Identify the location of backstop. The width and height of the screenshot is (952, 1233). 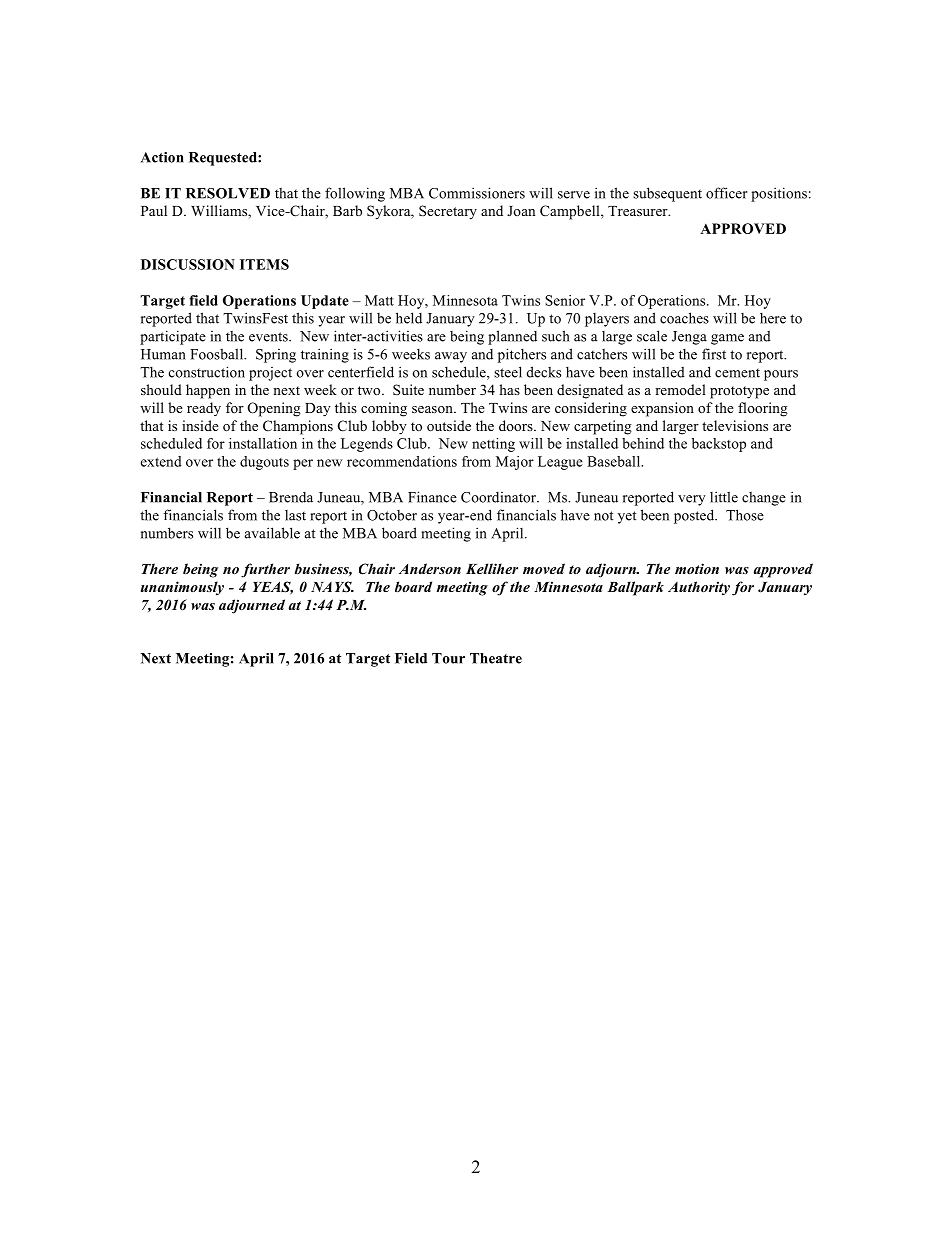
(719, 445).
